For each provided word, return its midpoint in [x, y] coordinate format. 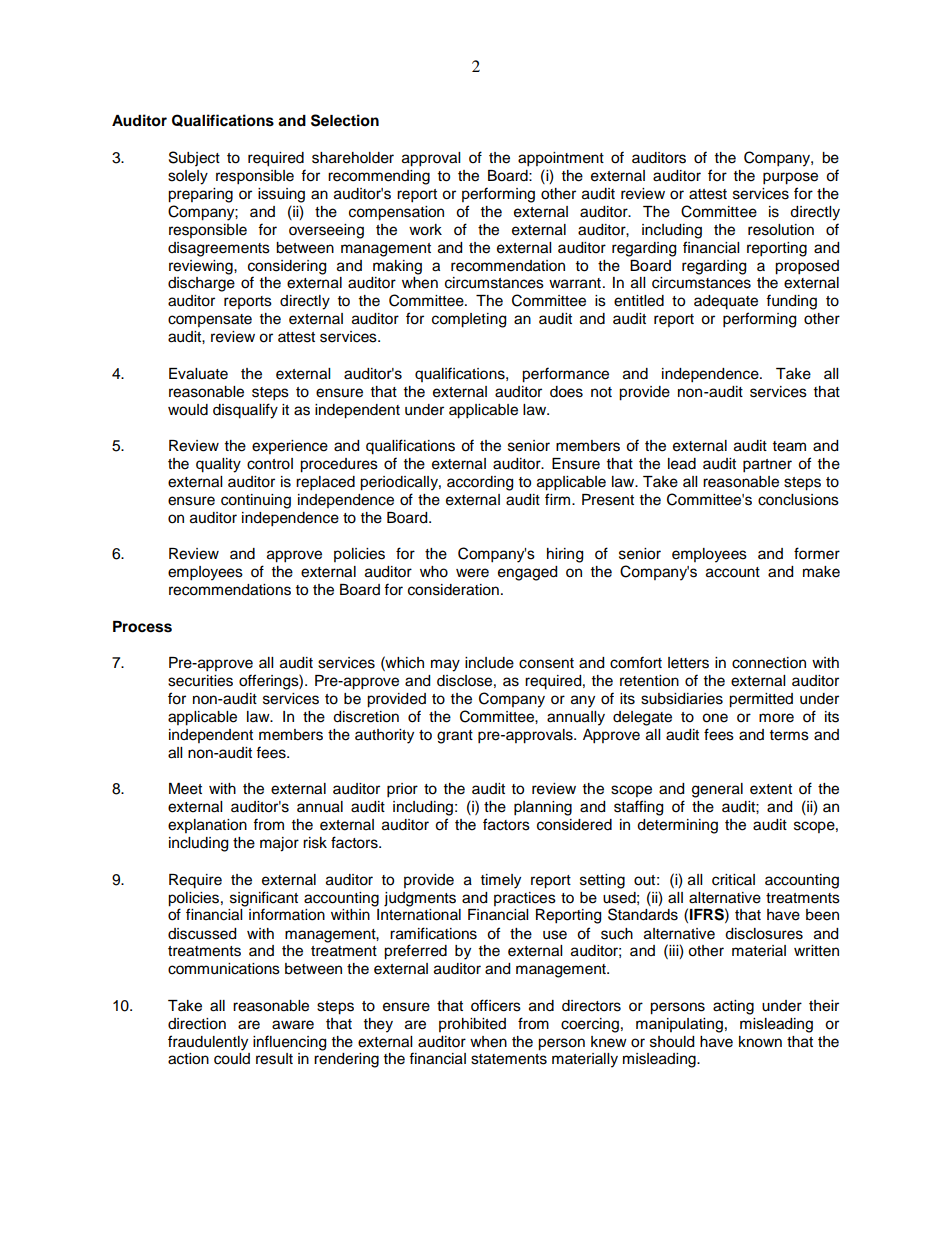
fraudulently [208, 1043]
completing [469, 320]
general [717, 790]
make [821, 572]
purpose [790, 178]
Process [142, 627]
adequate [726, 302]
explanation [207, 826]
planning [543, 808]
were [472, 573]
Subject [194, 158]
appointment [561, 159]
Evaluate [198, 374]
